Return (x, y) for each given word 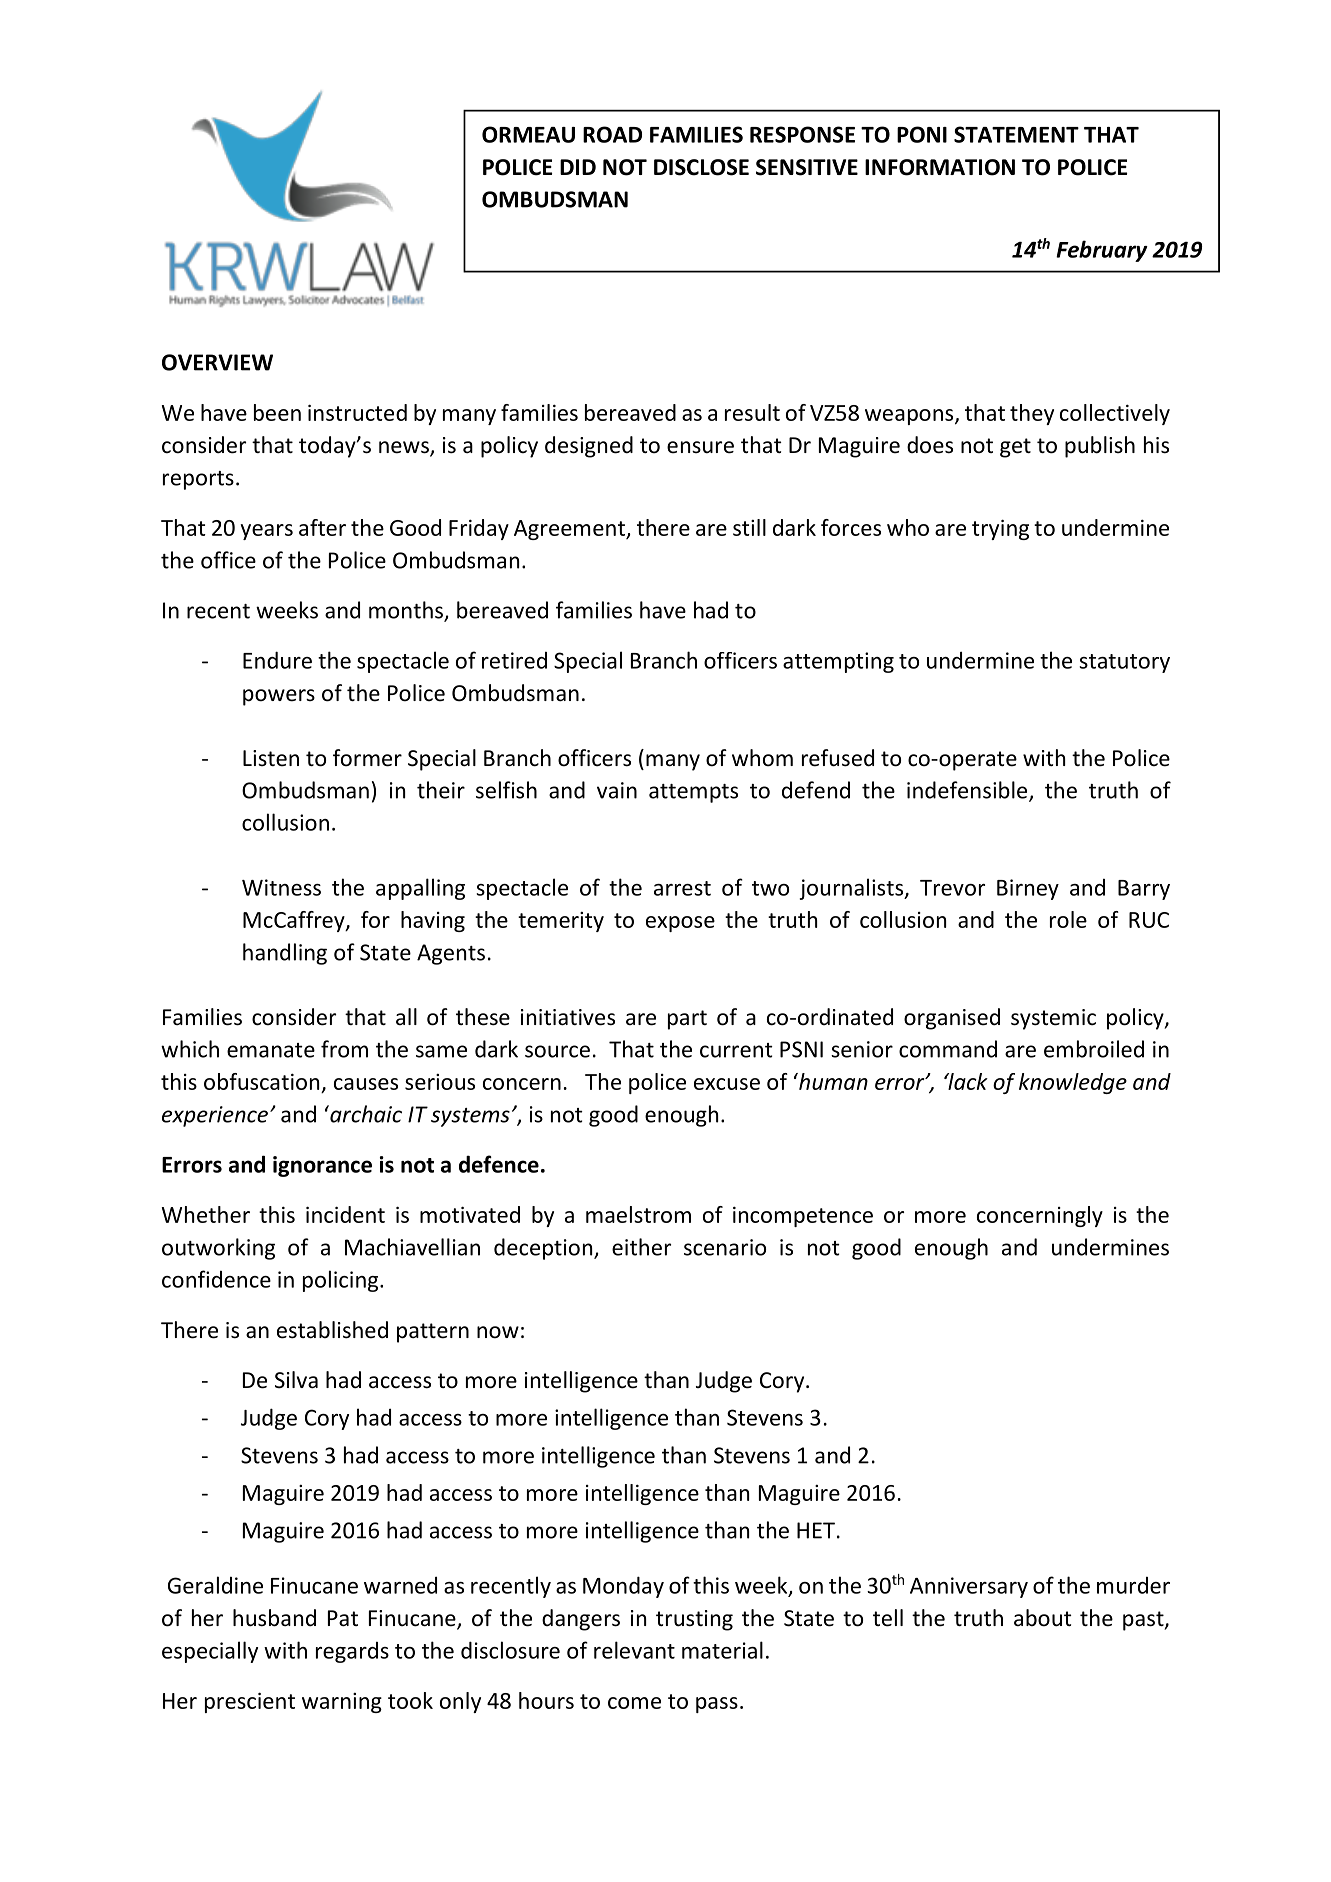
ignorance (322, 1166)
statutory (1124, 663)
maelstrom (638, 1214)
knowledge (1073, 1083)
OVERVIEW (217, 362)
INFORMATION (940, 167)
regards (352, 1652)
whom (762, 758)
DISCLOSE (701, 167)
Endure (277, 660)
